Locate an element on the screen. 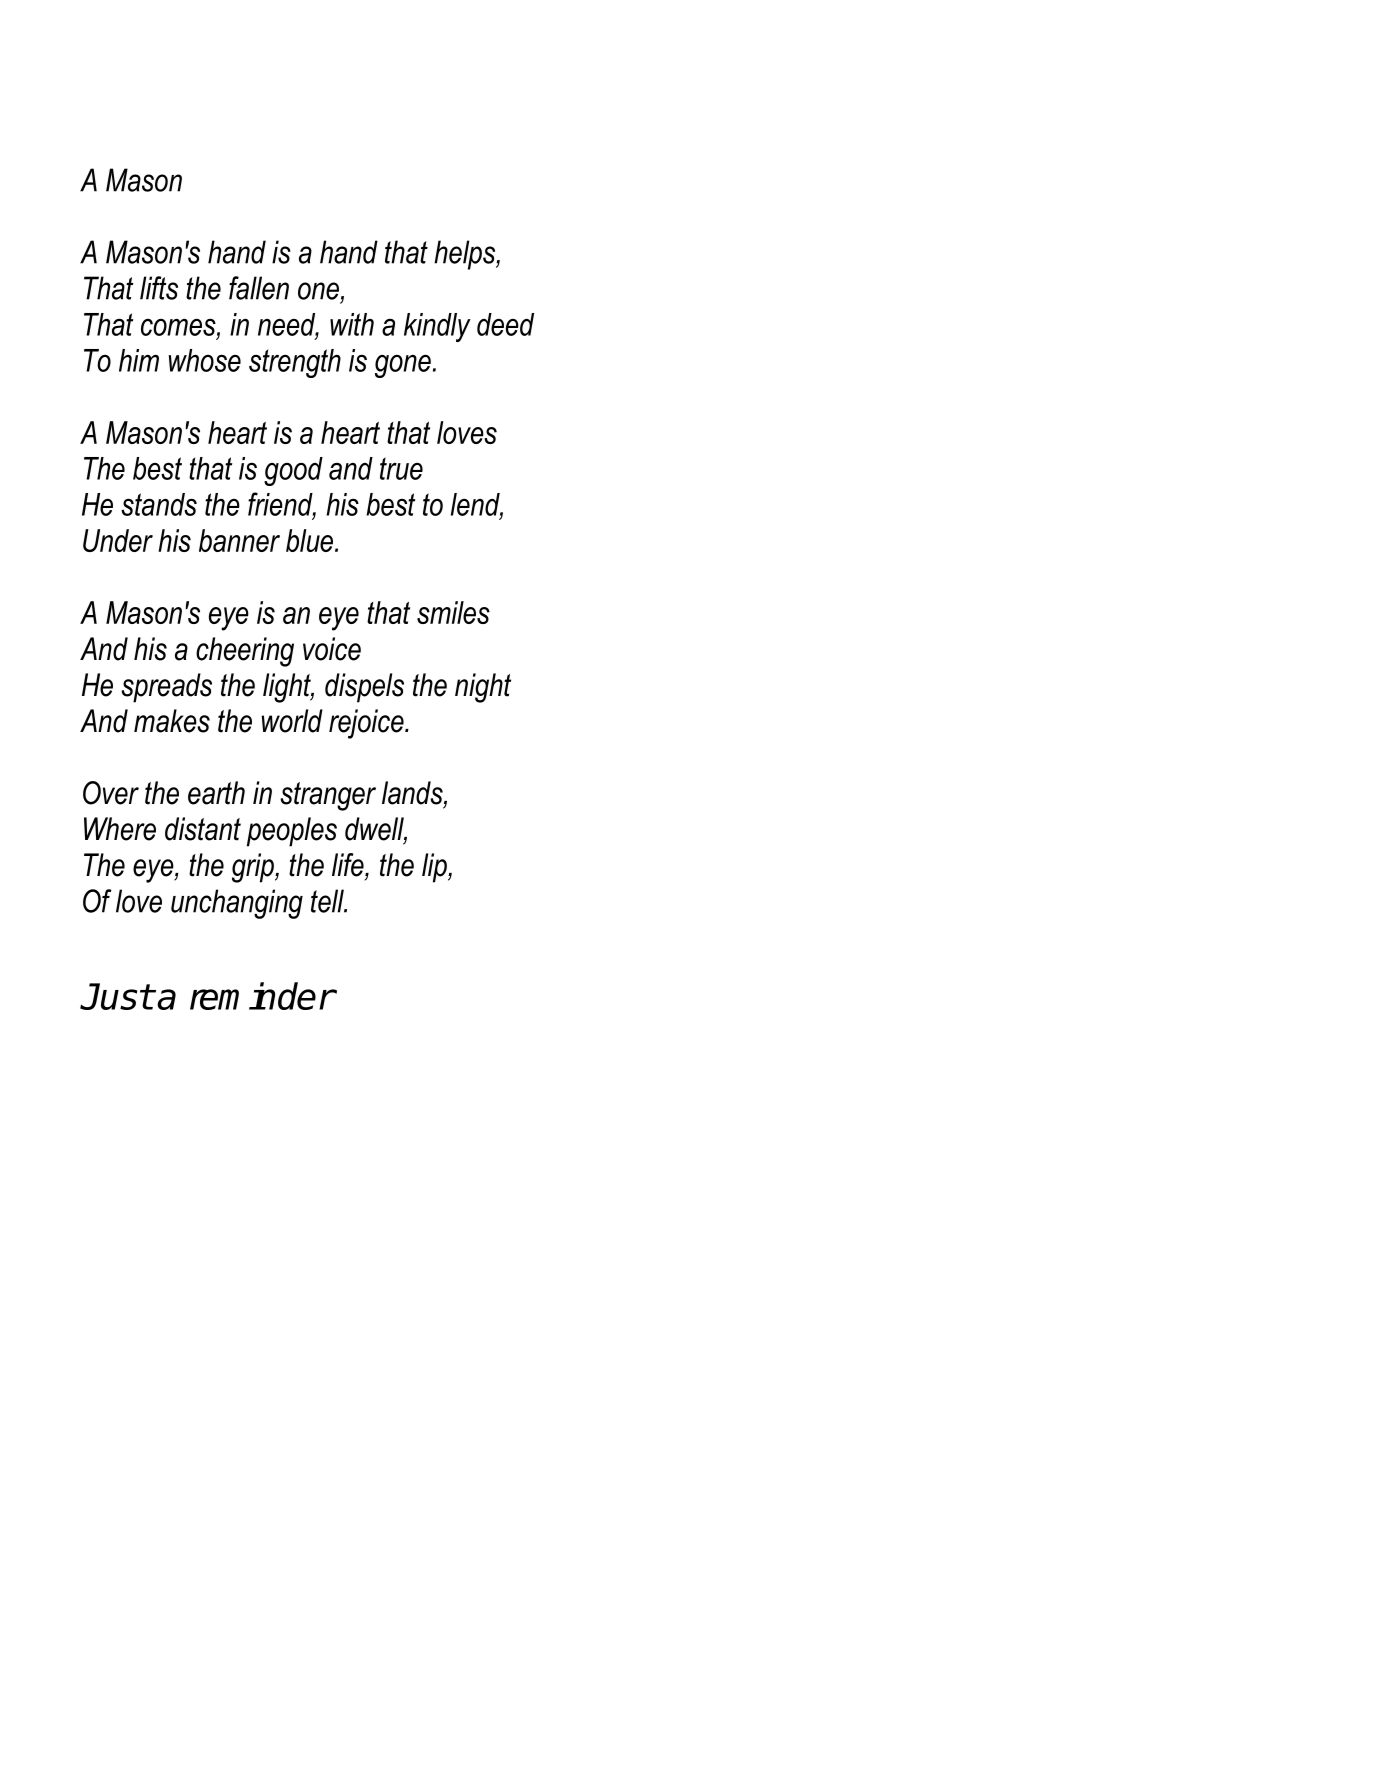 The image size is (1373, 1777). with is located at coordinates (352, 324).
